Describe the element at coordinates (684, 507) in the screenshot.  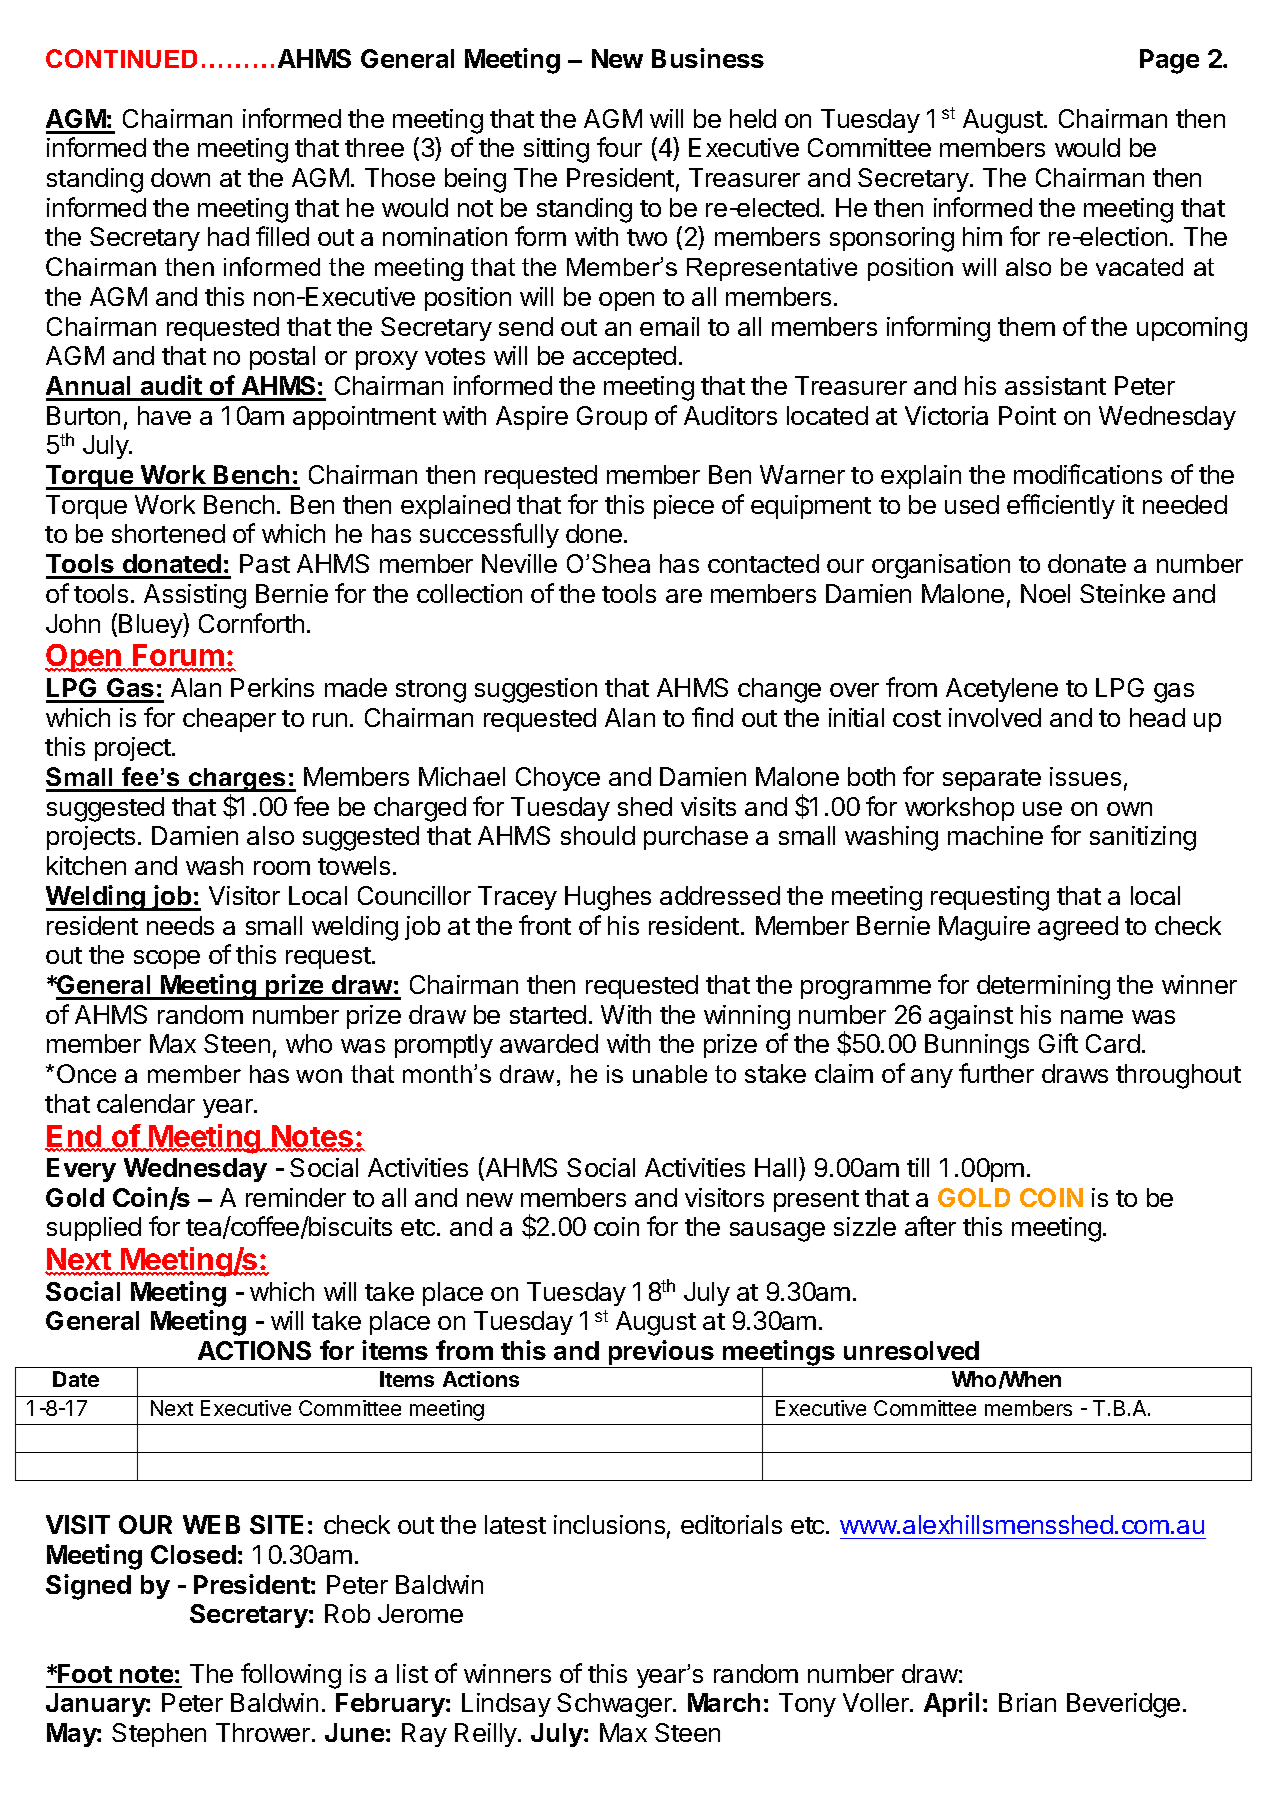
I see `piece` at that location.
